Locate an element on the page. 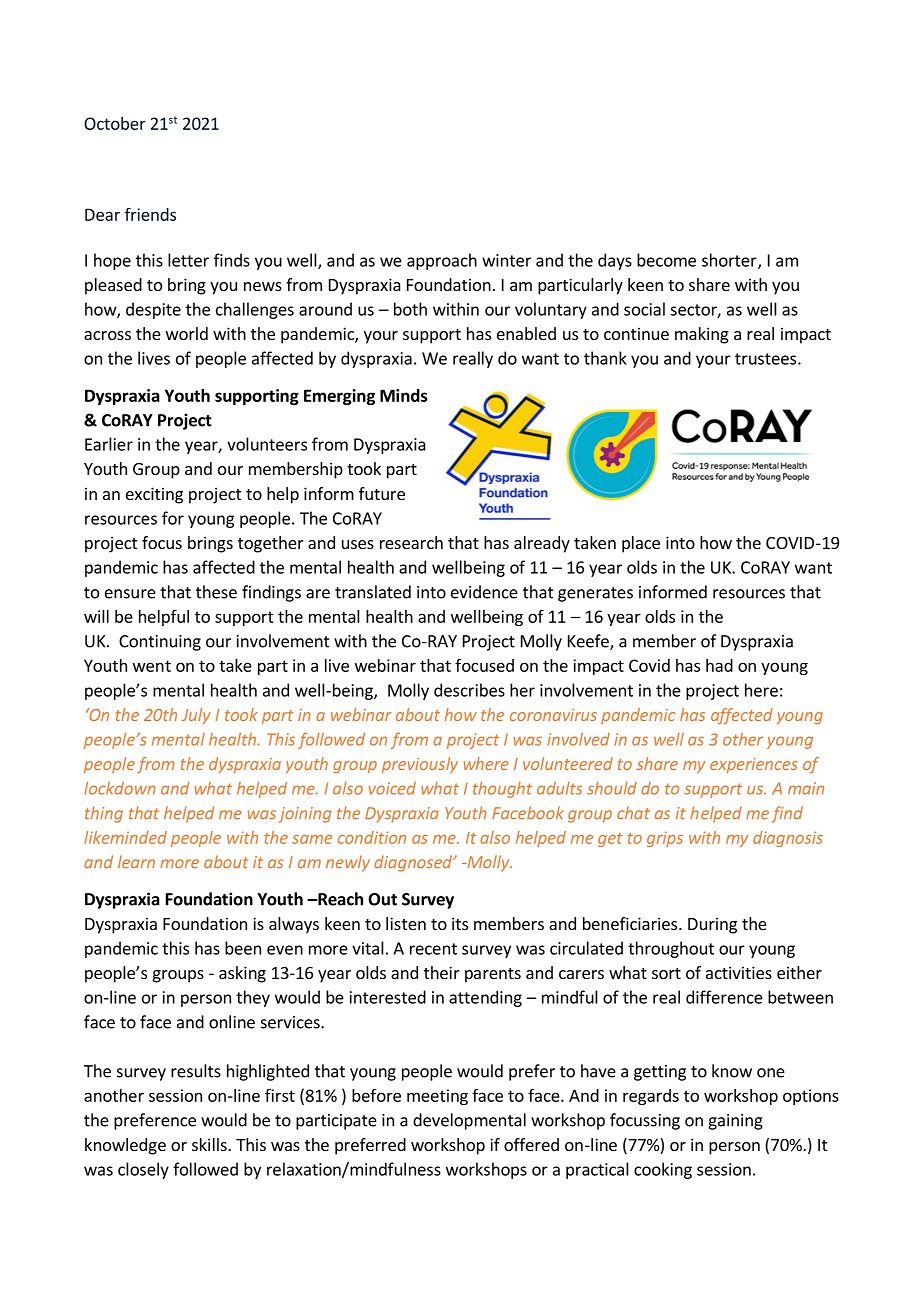 This document has height=1308, width=924. place is located at coordinates (641, 544).
